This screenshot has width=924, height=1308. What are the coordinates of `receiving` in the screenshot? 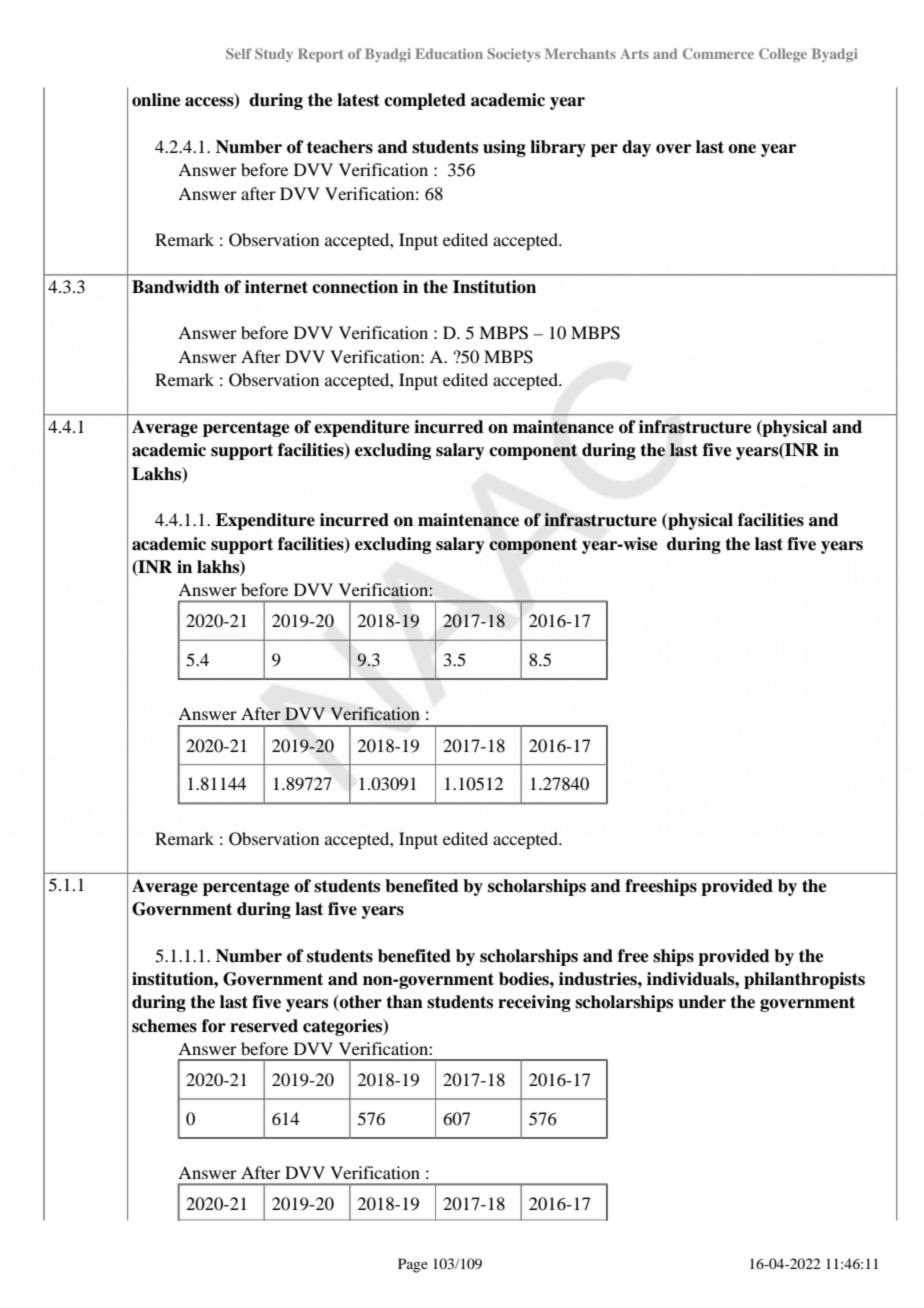 It's located at (534, 1003).
